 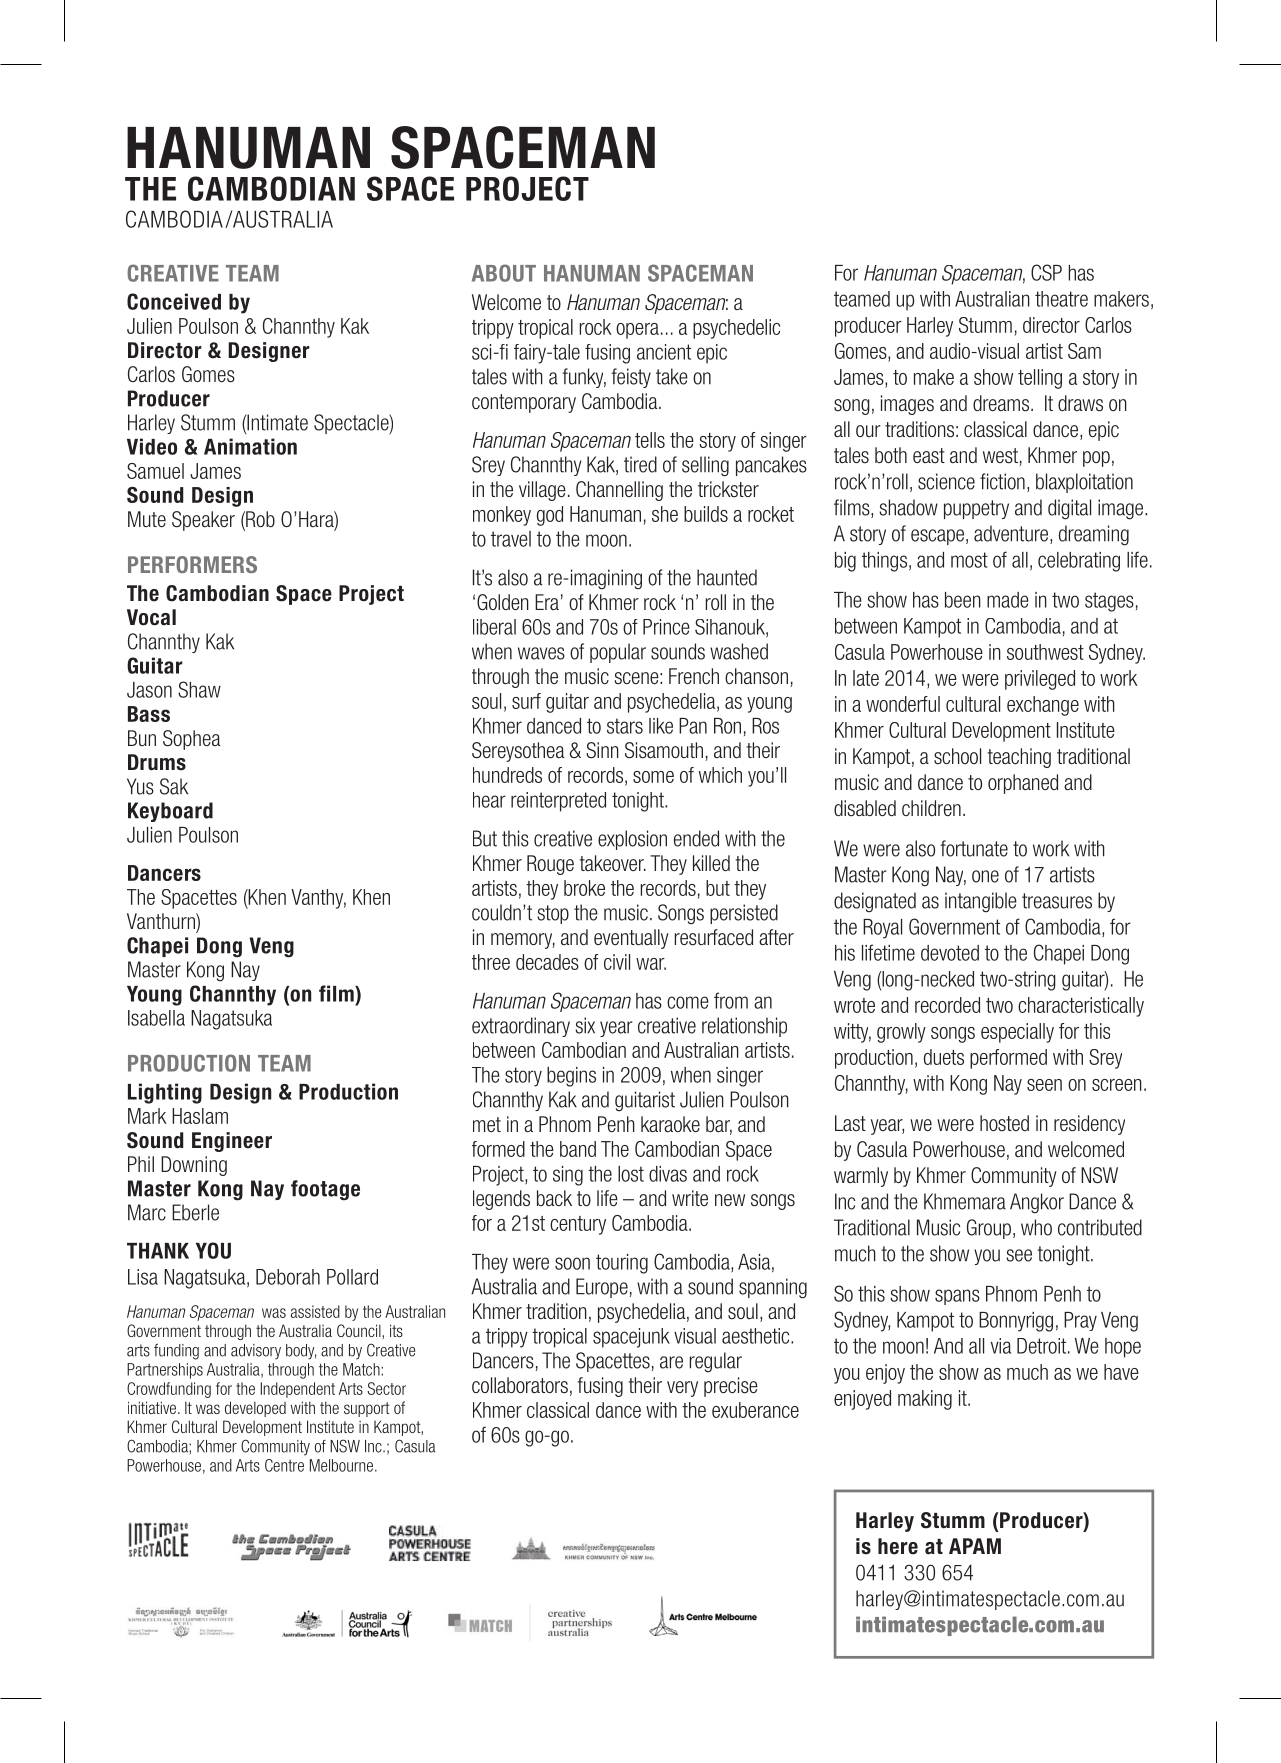 What do you see at coordinates (174, 301) in the document?
I see `Conceived` at bounding box center [174, 301].
